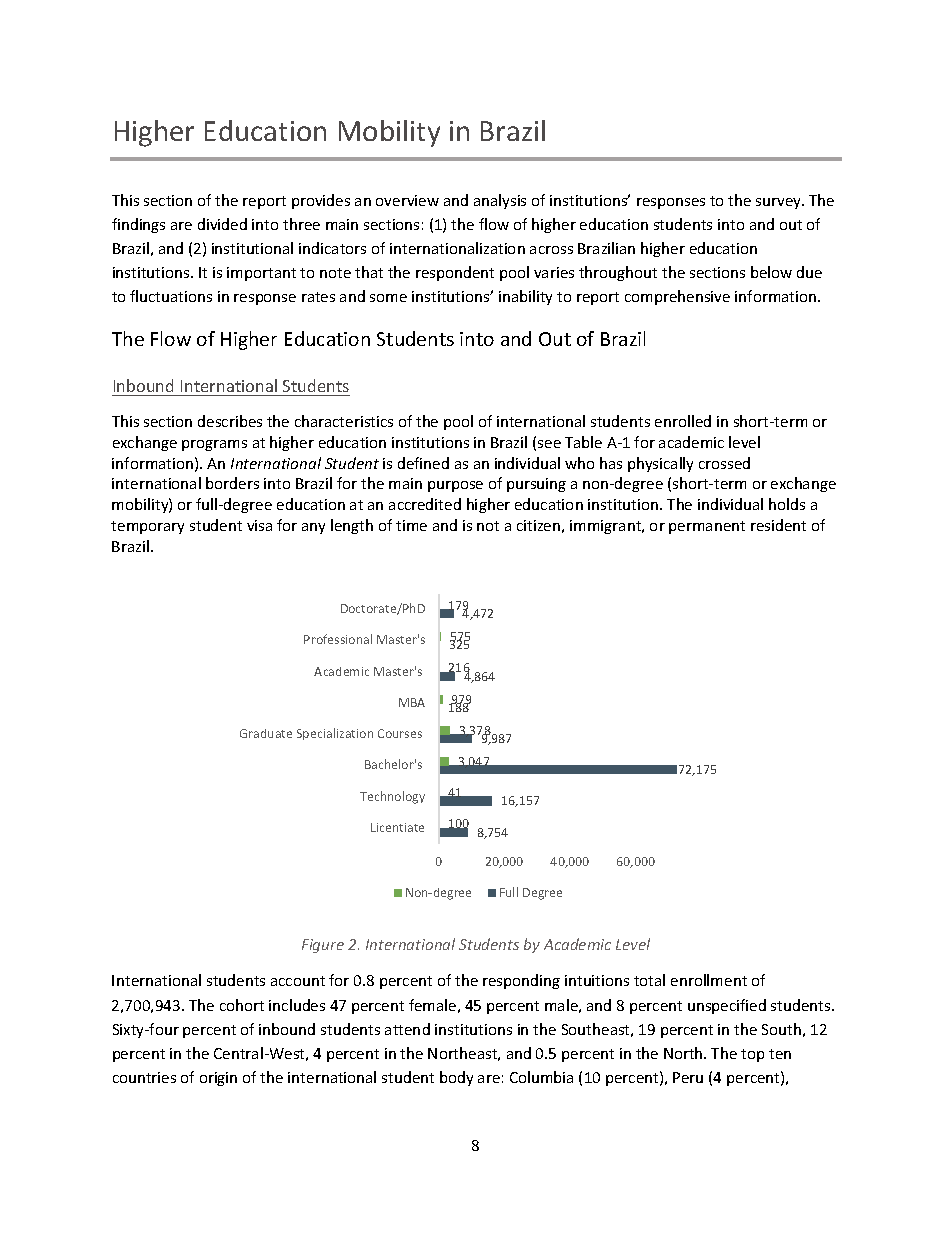 This page has height=1233, width=952. What do you see at coordinates (780, 203) in the page?
I see `survey` at bounding box center [780, 203].
